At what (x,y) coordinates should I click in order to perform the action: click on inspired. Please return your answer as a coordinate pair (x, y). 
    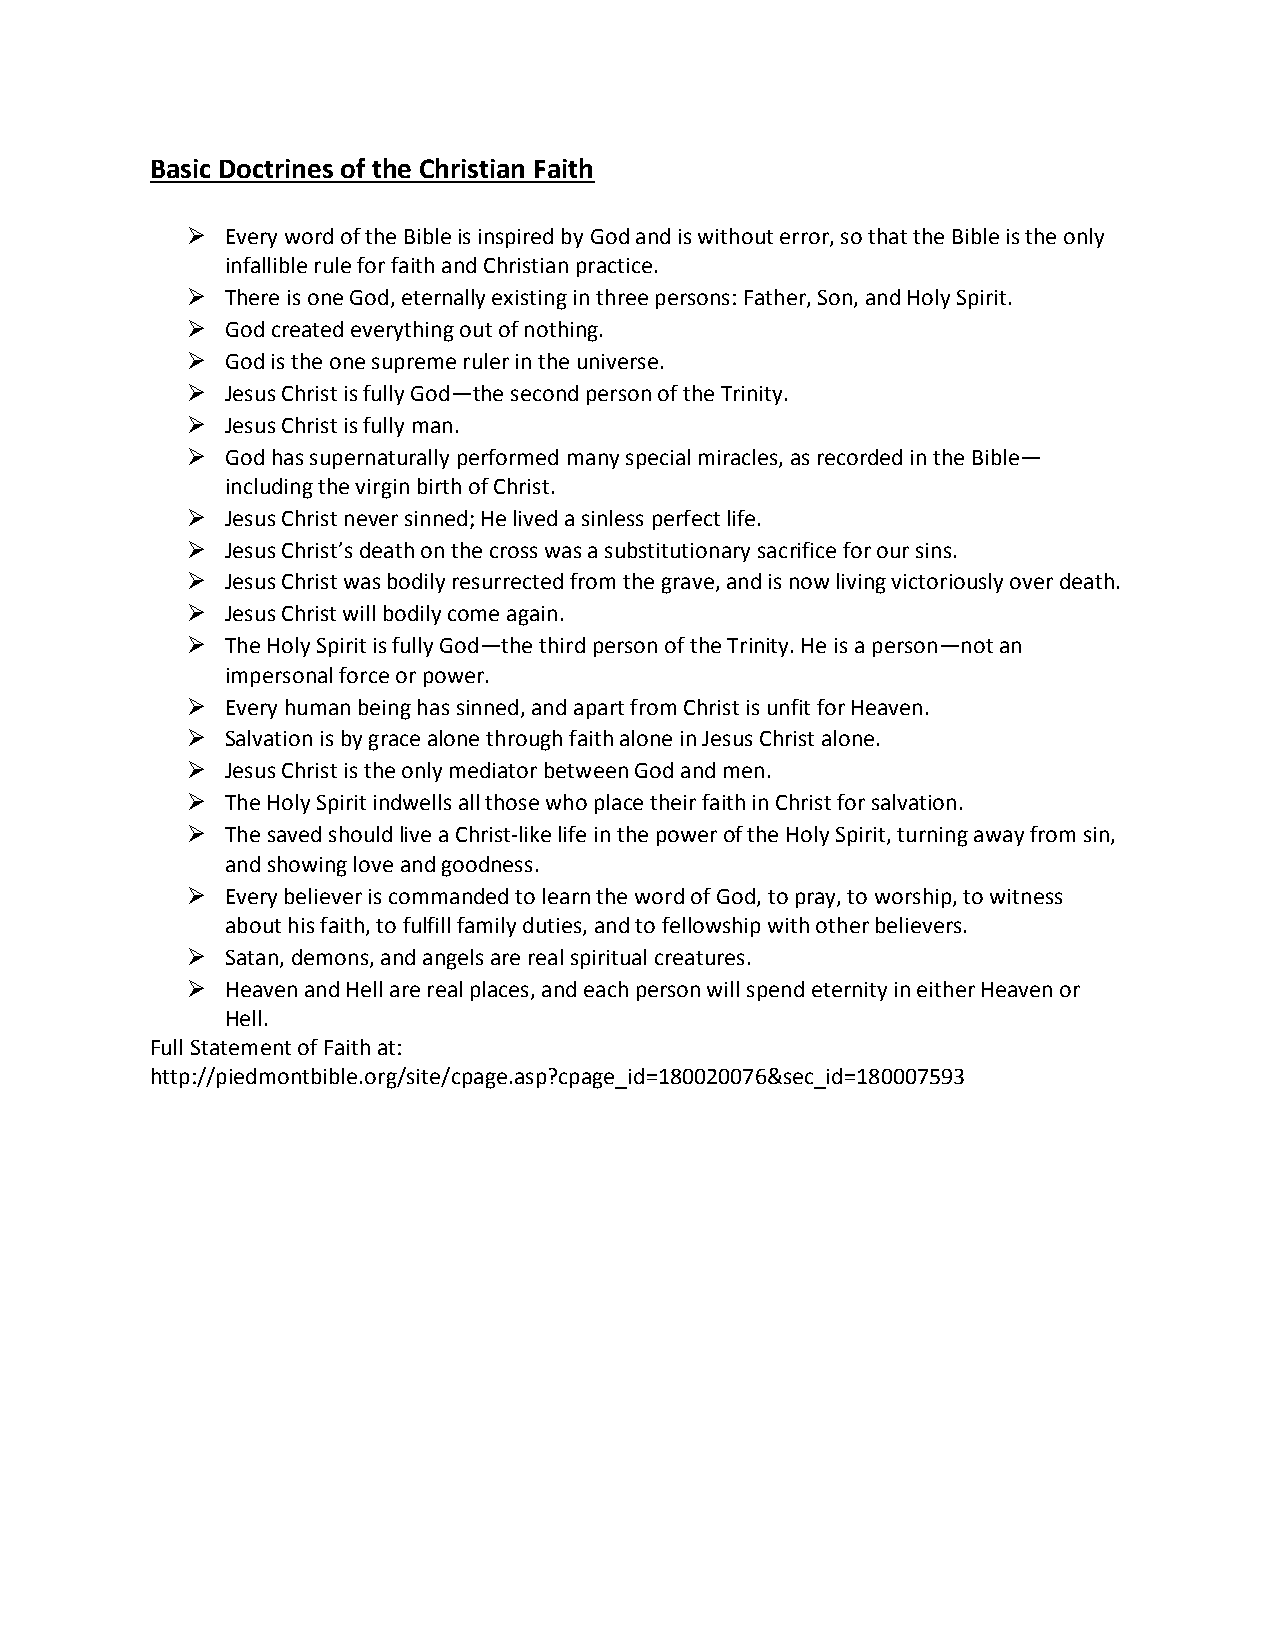
    Looking at the image, I should click on (516, 238).
